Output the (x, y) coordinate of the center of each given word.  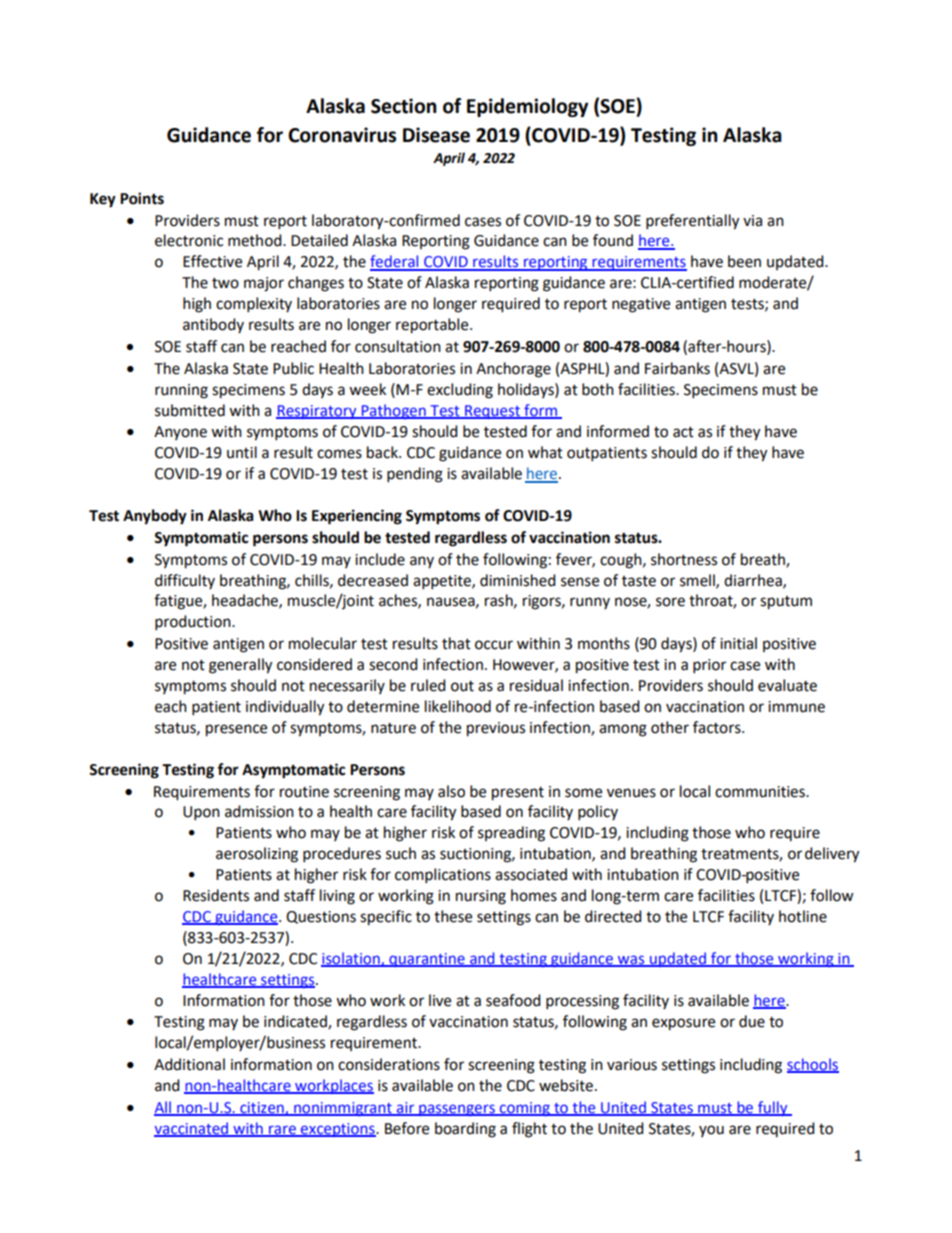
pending (415, 475)
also (451, 791)
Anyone (180, 433)
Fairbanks (677, 368)
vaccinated (192, 1129)
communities (761, 792)
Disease (436, 135)
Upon (201, 813)
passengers (457, 1110)
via (752, 221)
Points (142, 198)
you (711, 1131)
